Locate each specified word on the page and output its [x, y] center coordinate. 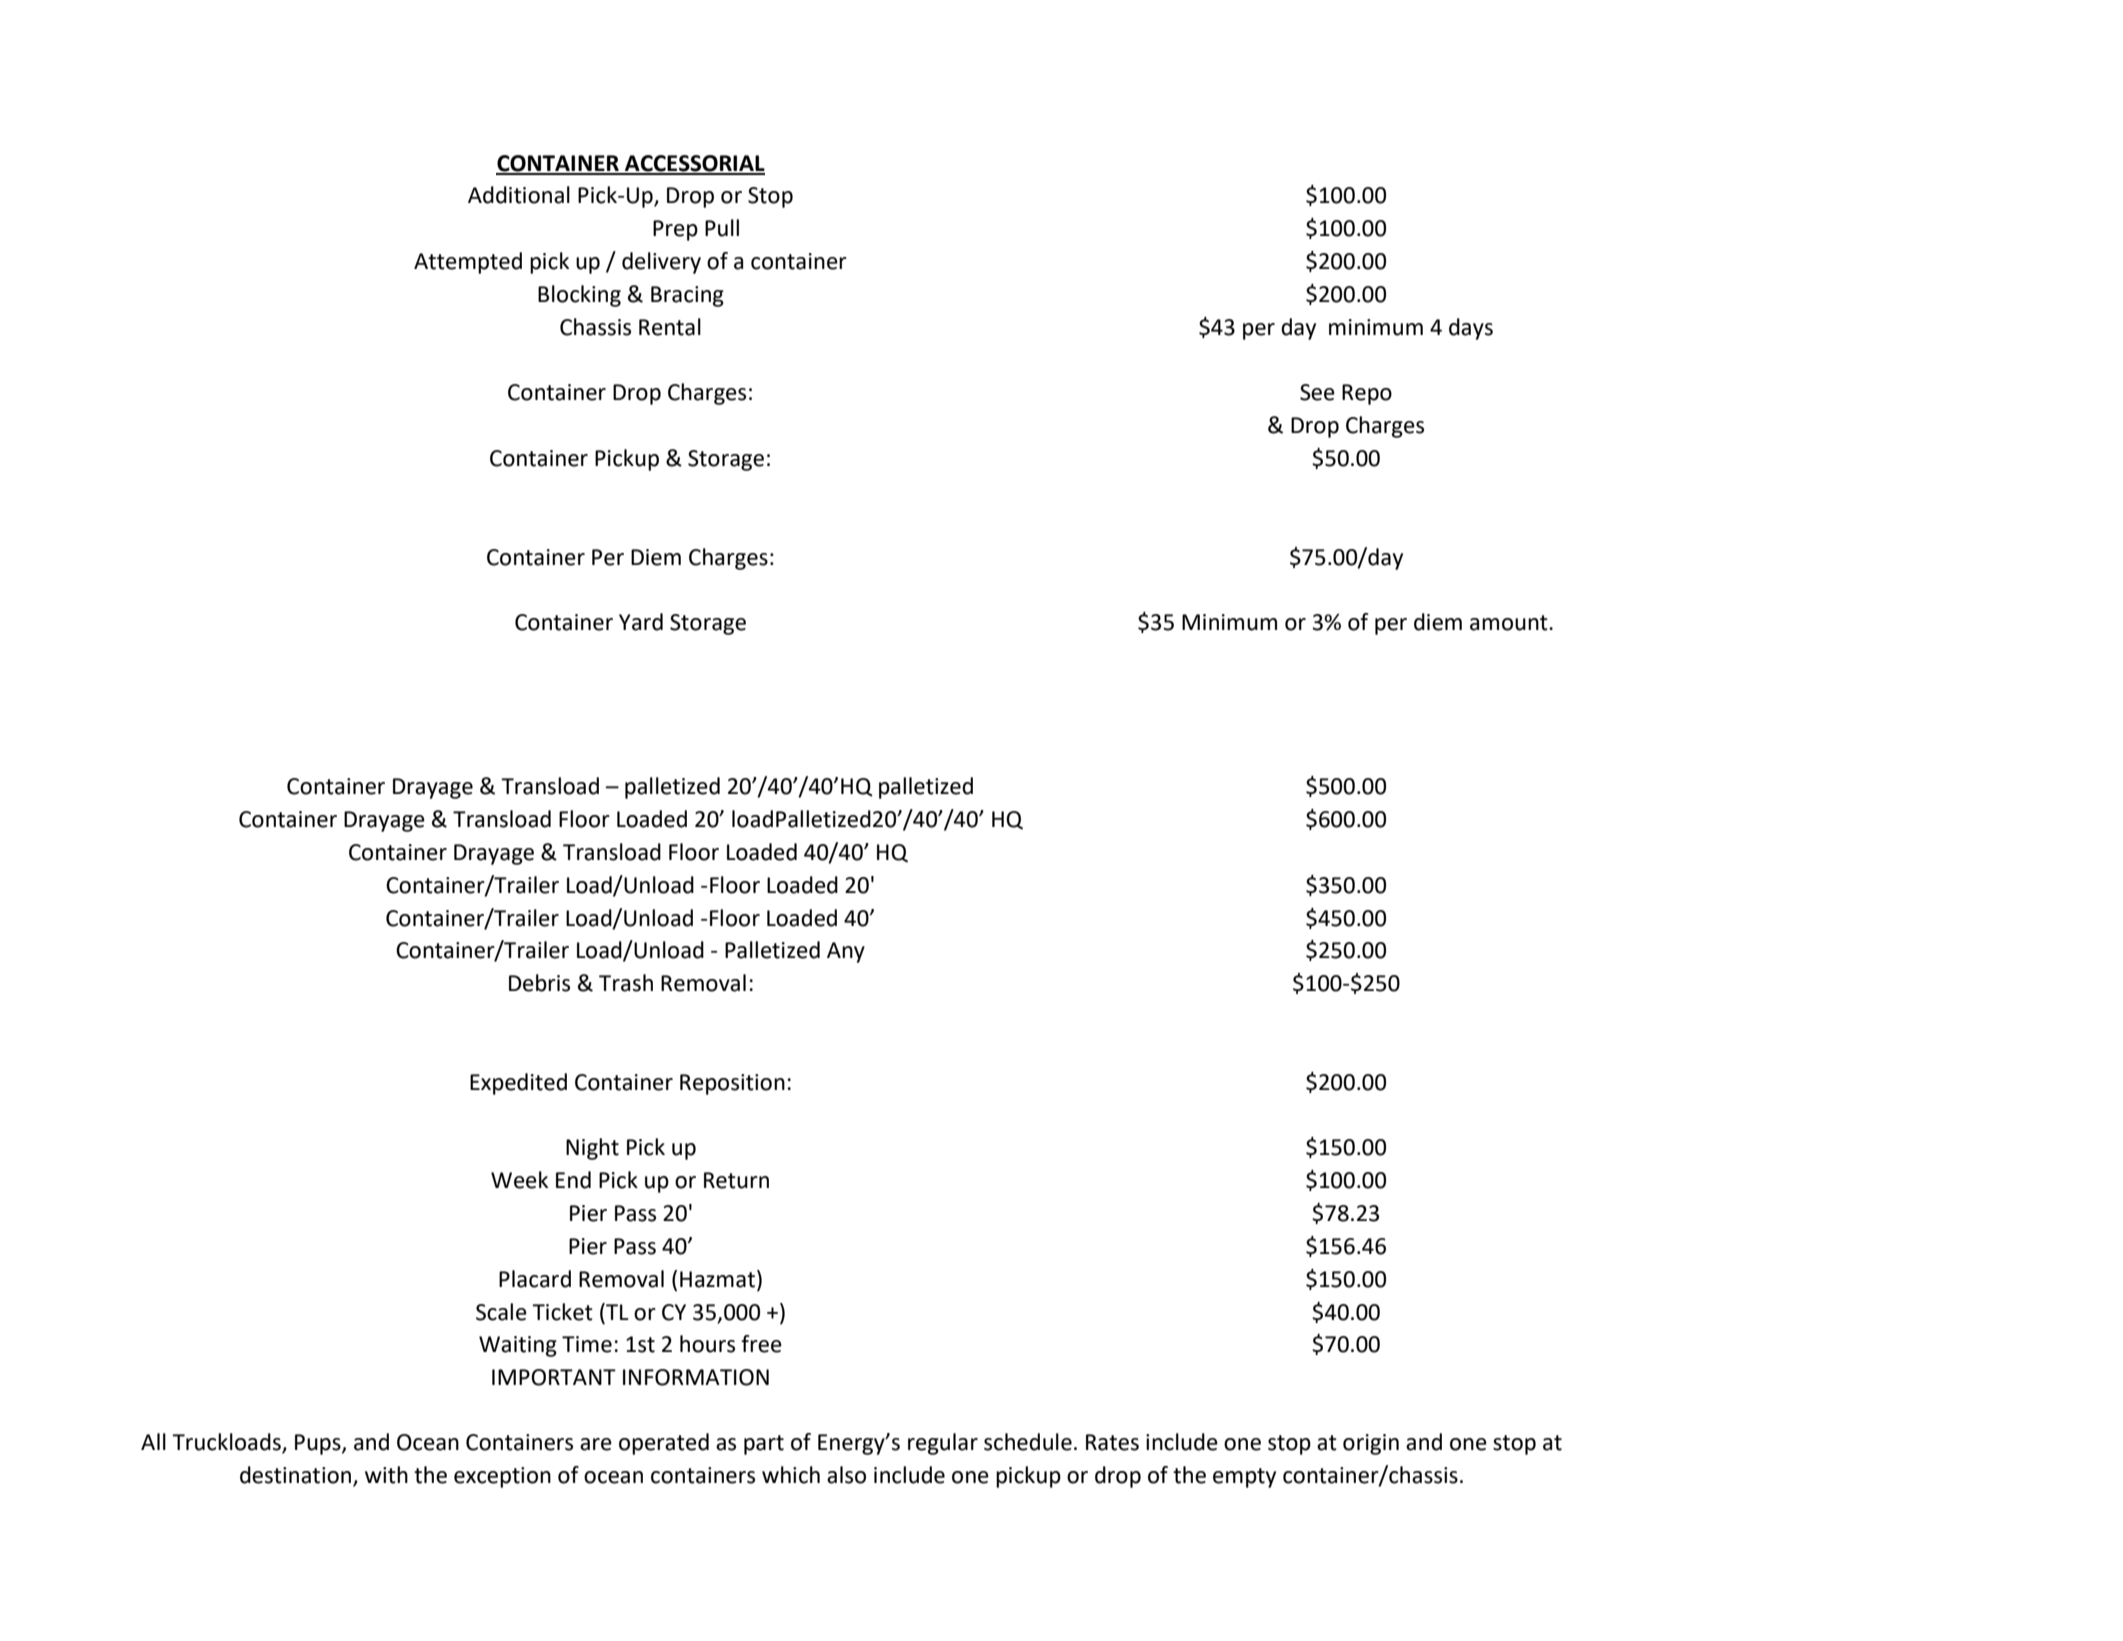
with [386, 1475]
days [1471, 329]
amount [1510, 623]
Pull [722, 228]
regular [943, 1444]
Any [846, 952]
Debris [539, 983]
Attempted [468, 263]
